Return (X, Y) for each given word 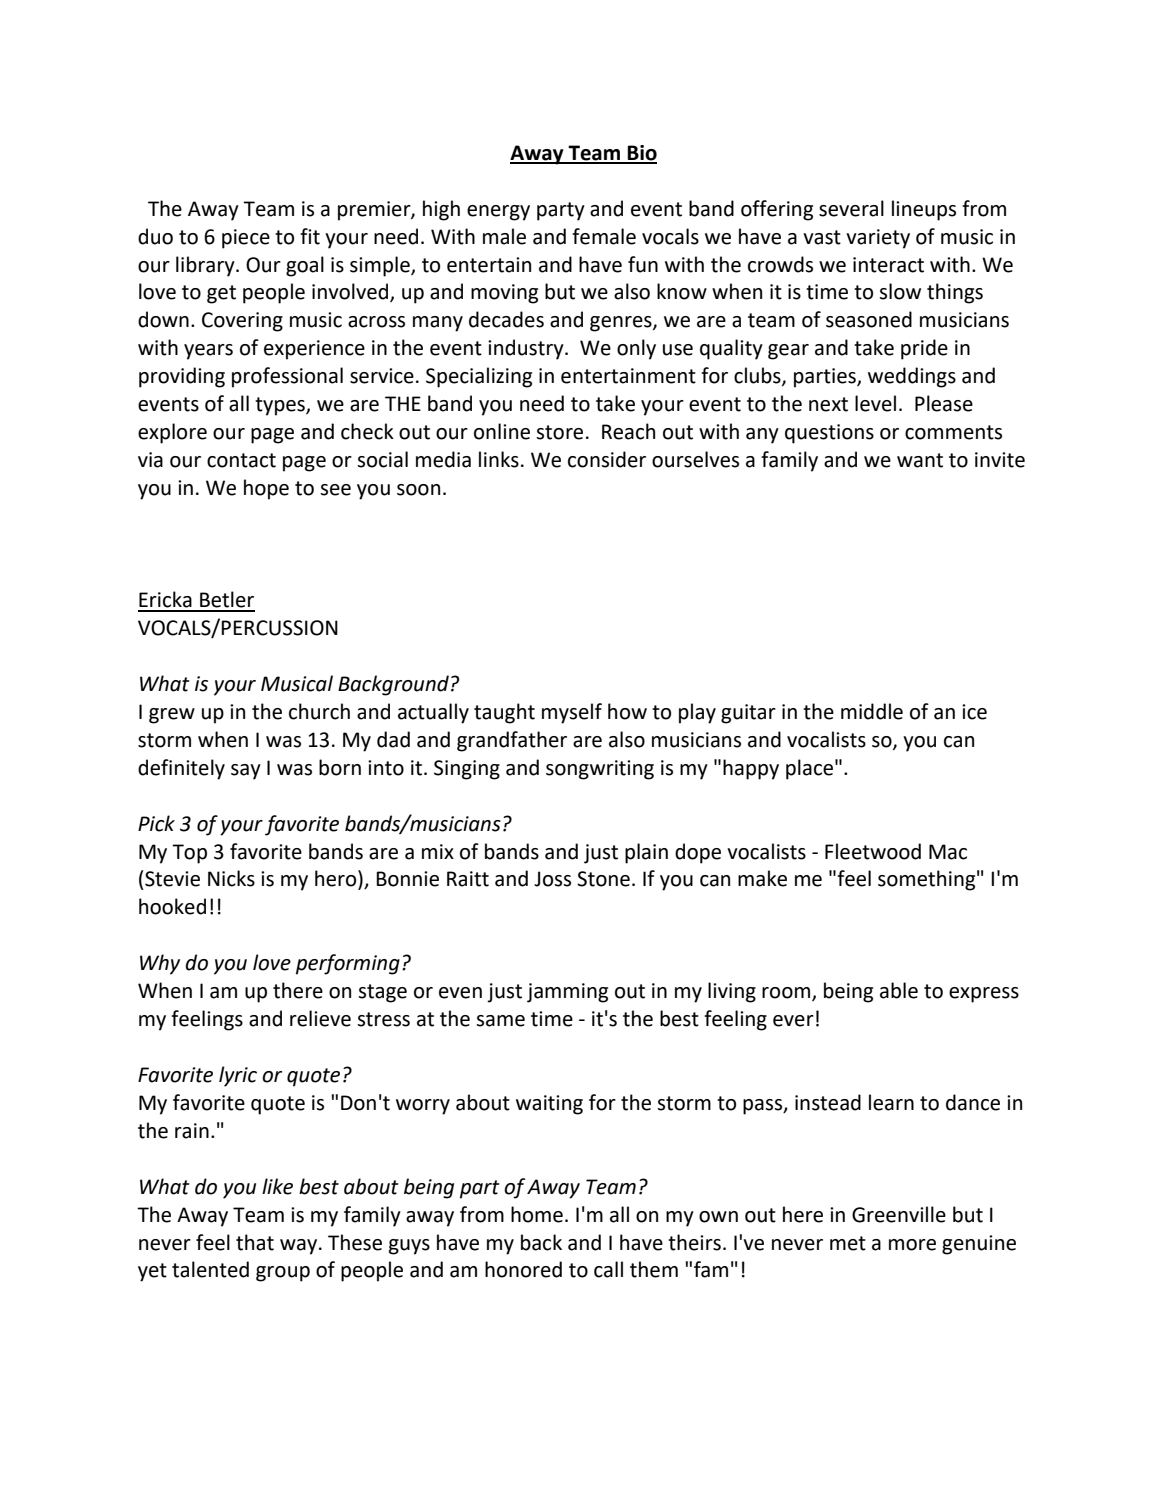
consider (607, 459)
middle (872, 711)
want (920, 460)
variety (878, 239)
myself (572, 713)
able (899, 990)
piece (246, 239)
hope (266, 489)
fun (643, 264)
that (255, 1242)
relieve (320, 1018)
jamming (567, 993)
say (246, 772)
